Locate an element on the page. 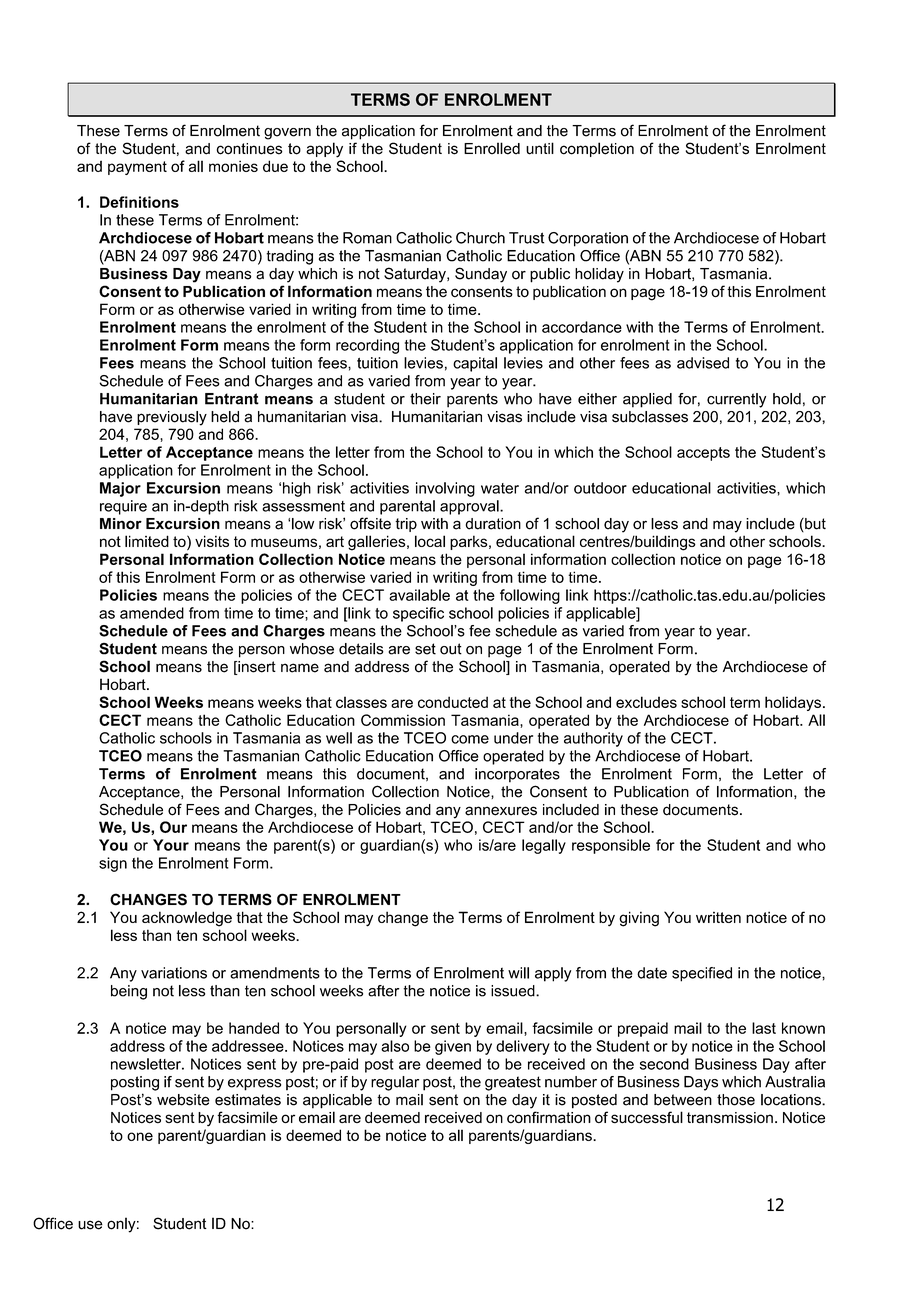  monies is located at coordinates (233, 166).
